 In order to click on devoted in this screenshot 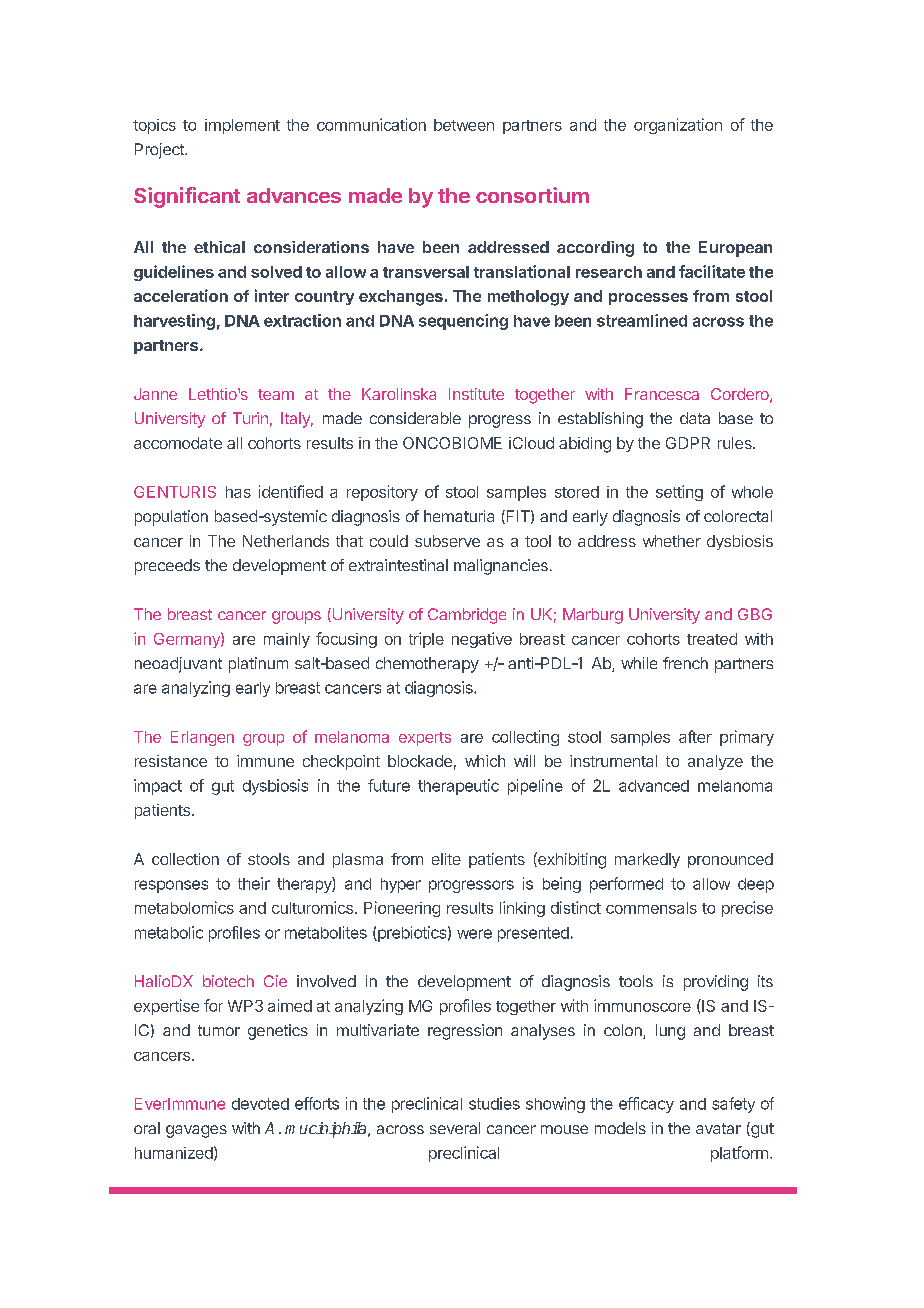, I will do `click(260, 1104)`.
